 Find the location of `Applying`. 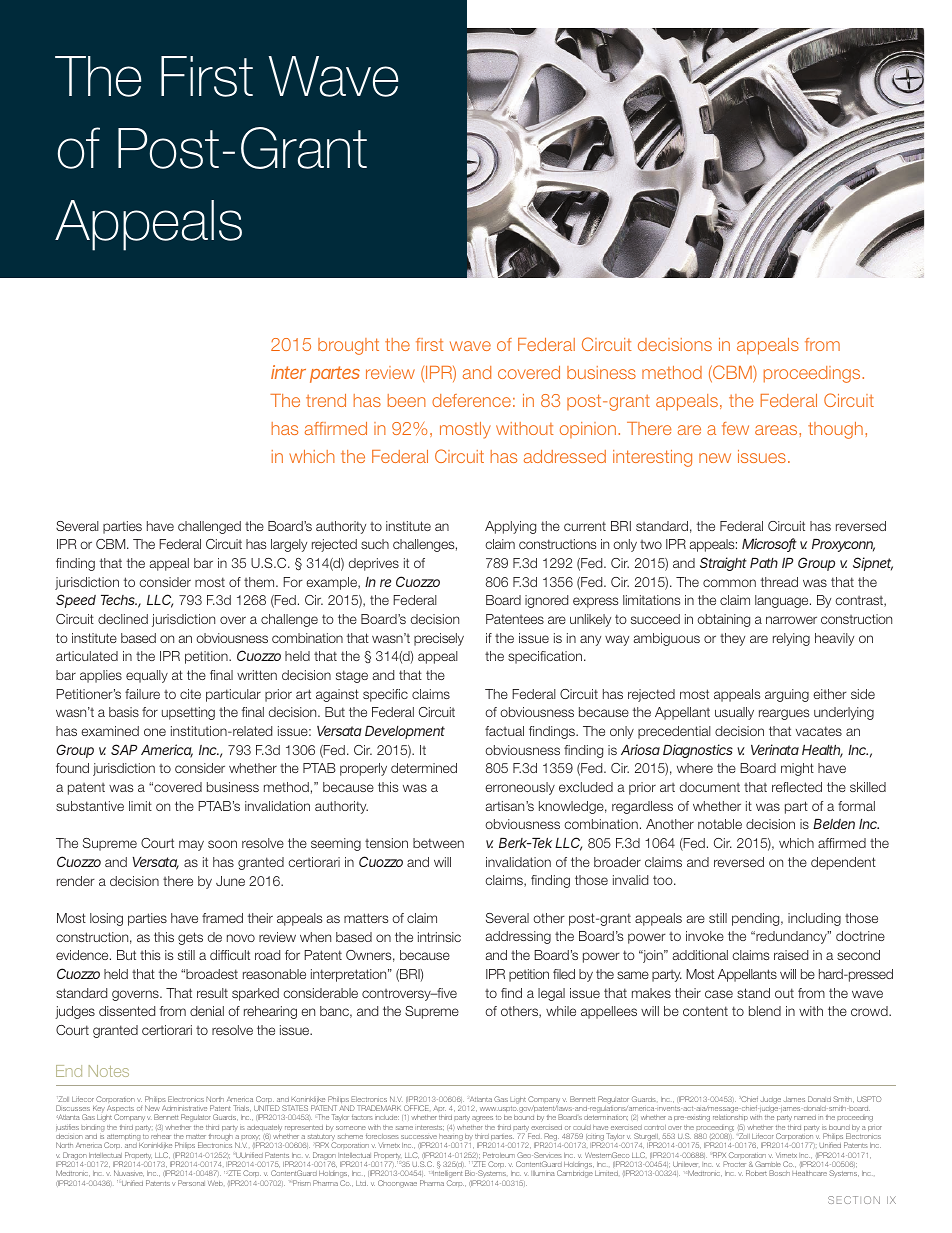

Applying is located at coordinates (510, 527).
